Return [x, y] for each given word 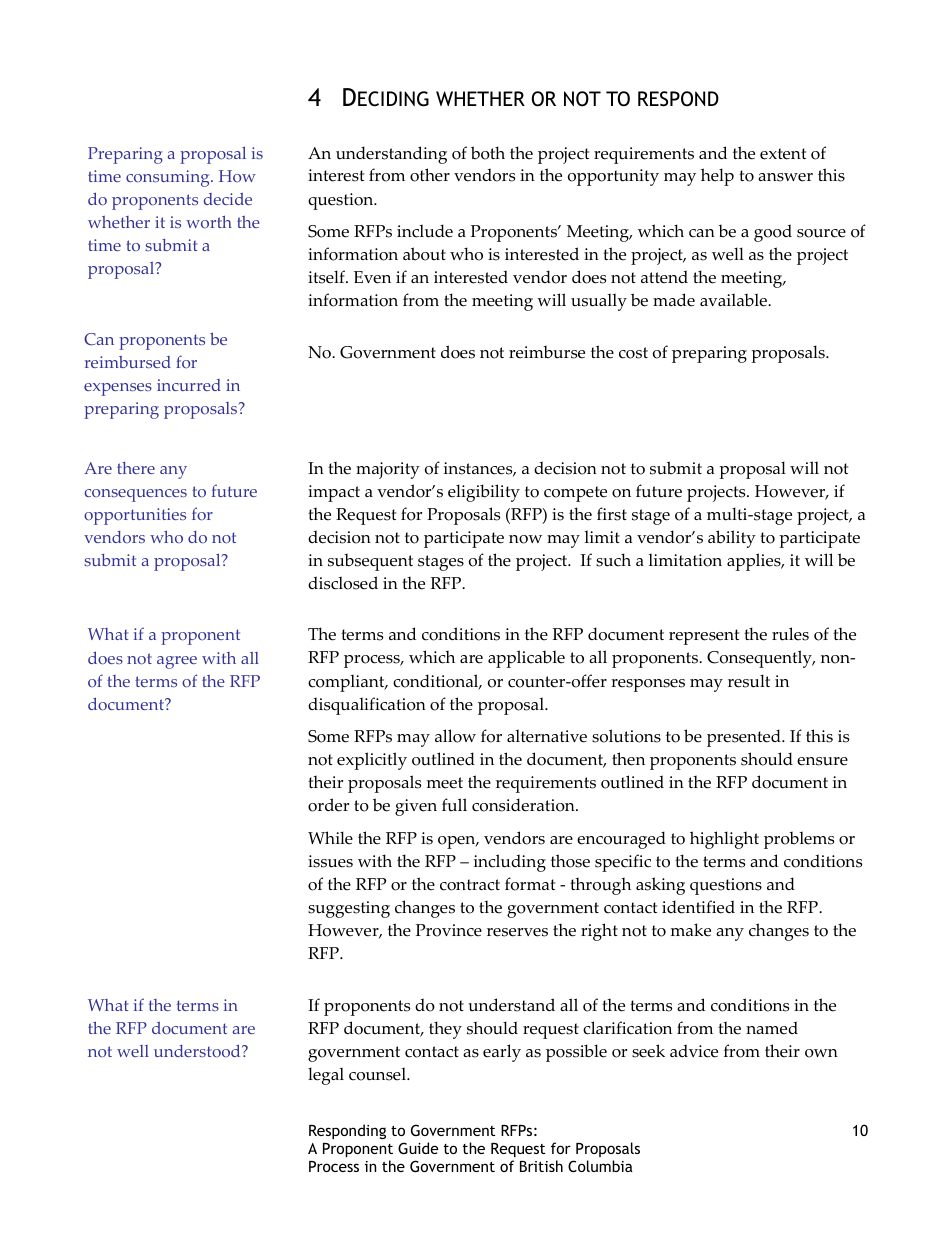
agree [177, 662]
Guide [418, 1148]
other [430, 175]
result [749, 681]
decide [228, 199]
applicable [526, 659]
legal [326, 1076]
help [717, 177]
